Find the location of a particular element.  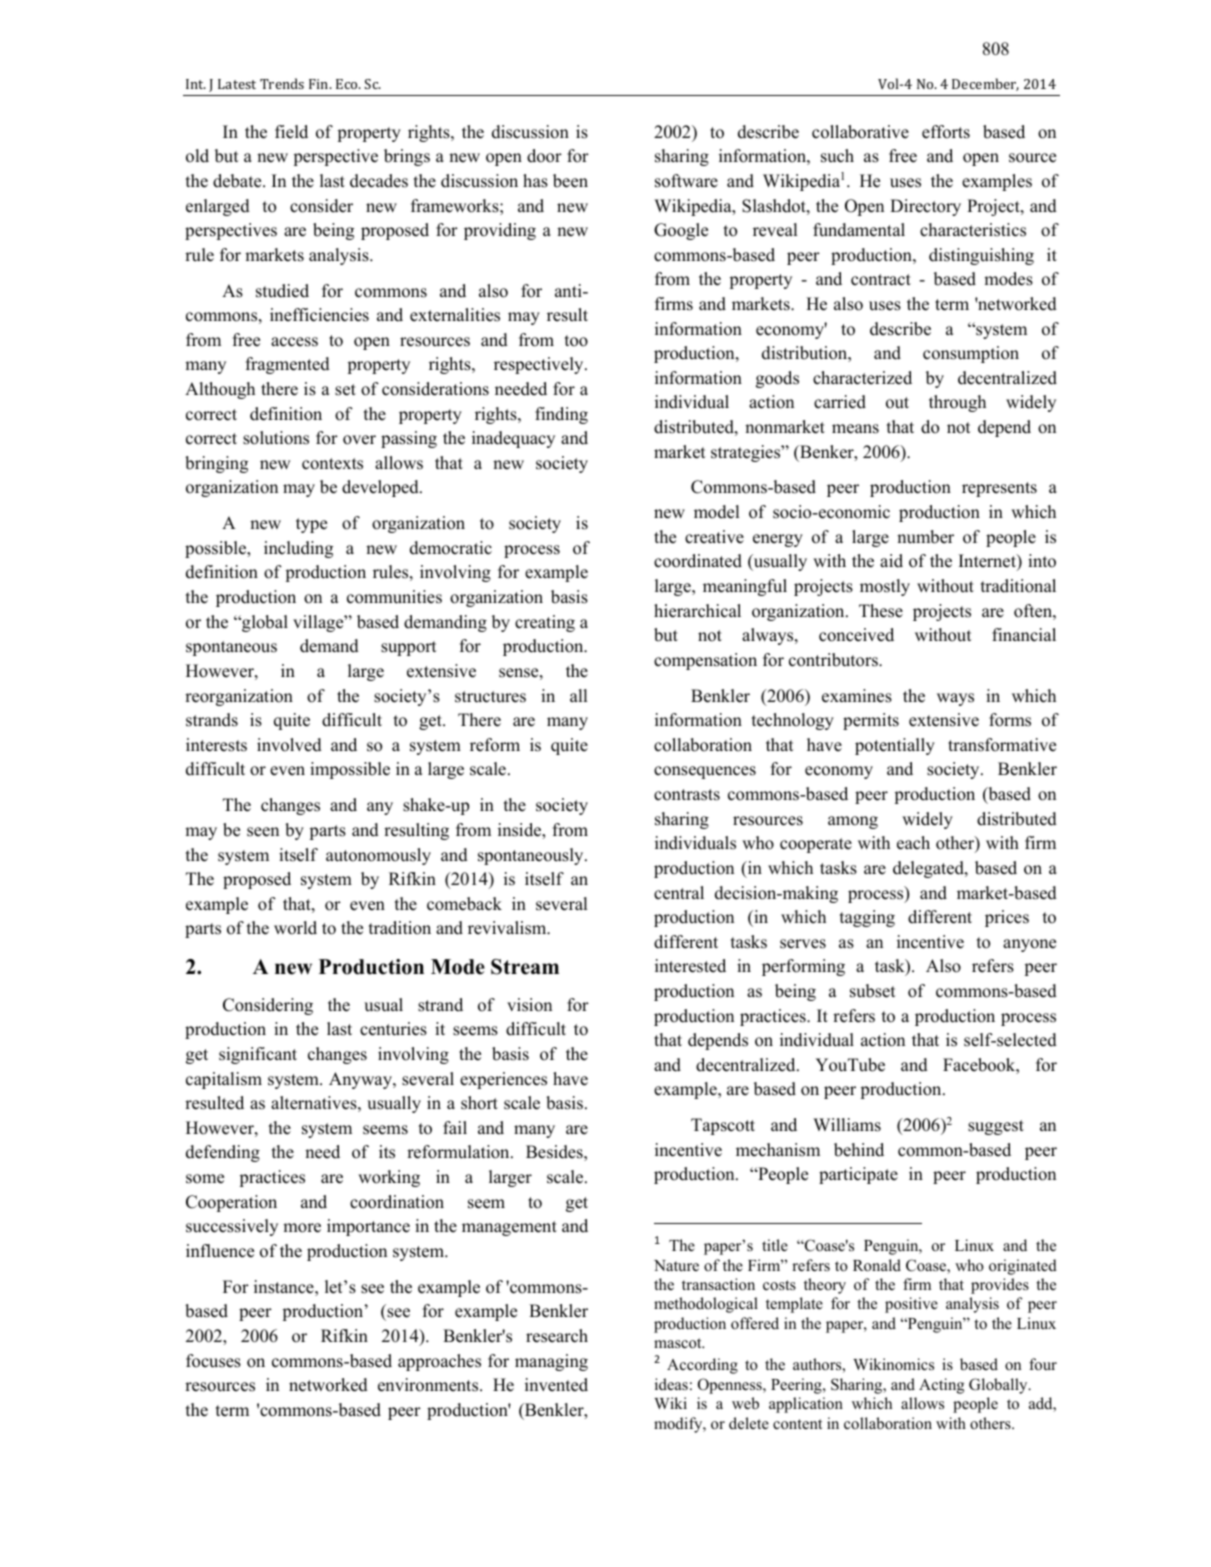

efforts is located at coordinates (946, 132).
